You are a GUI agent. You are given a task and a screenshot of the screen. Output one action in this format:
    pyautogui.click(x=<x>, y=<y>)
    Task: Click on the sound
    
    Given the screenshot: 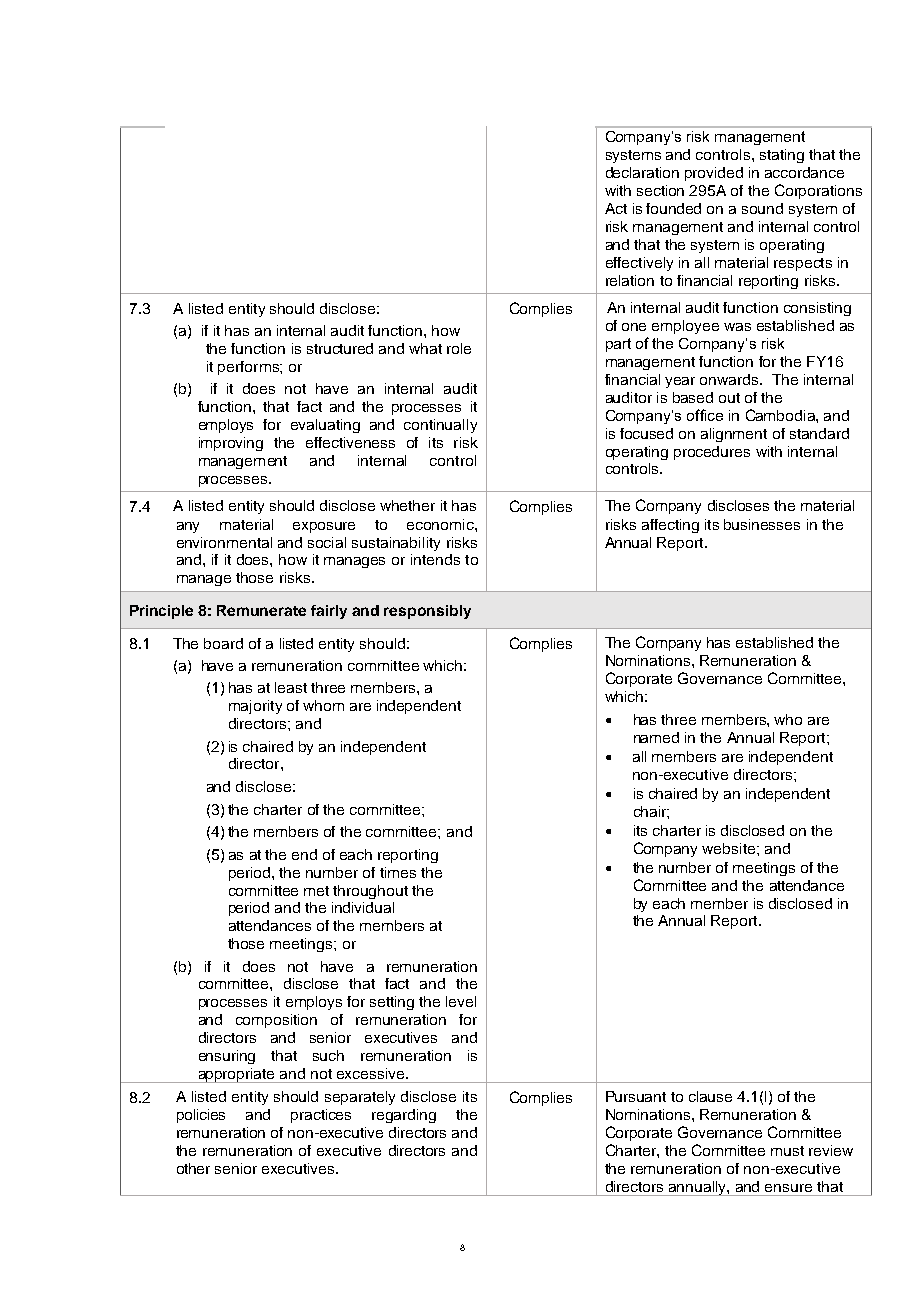 What is the action you would take?
    pyautogui.click(x=762, y=208)
